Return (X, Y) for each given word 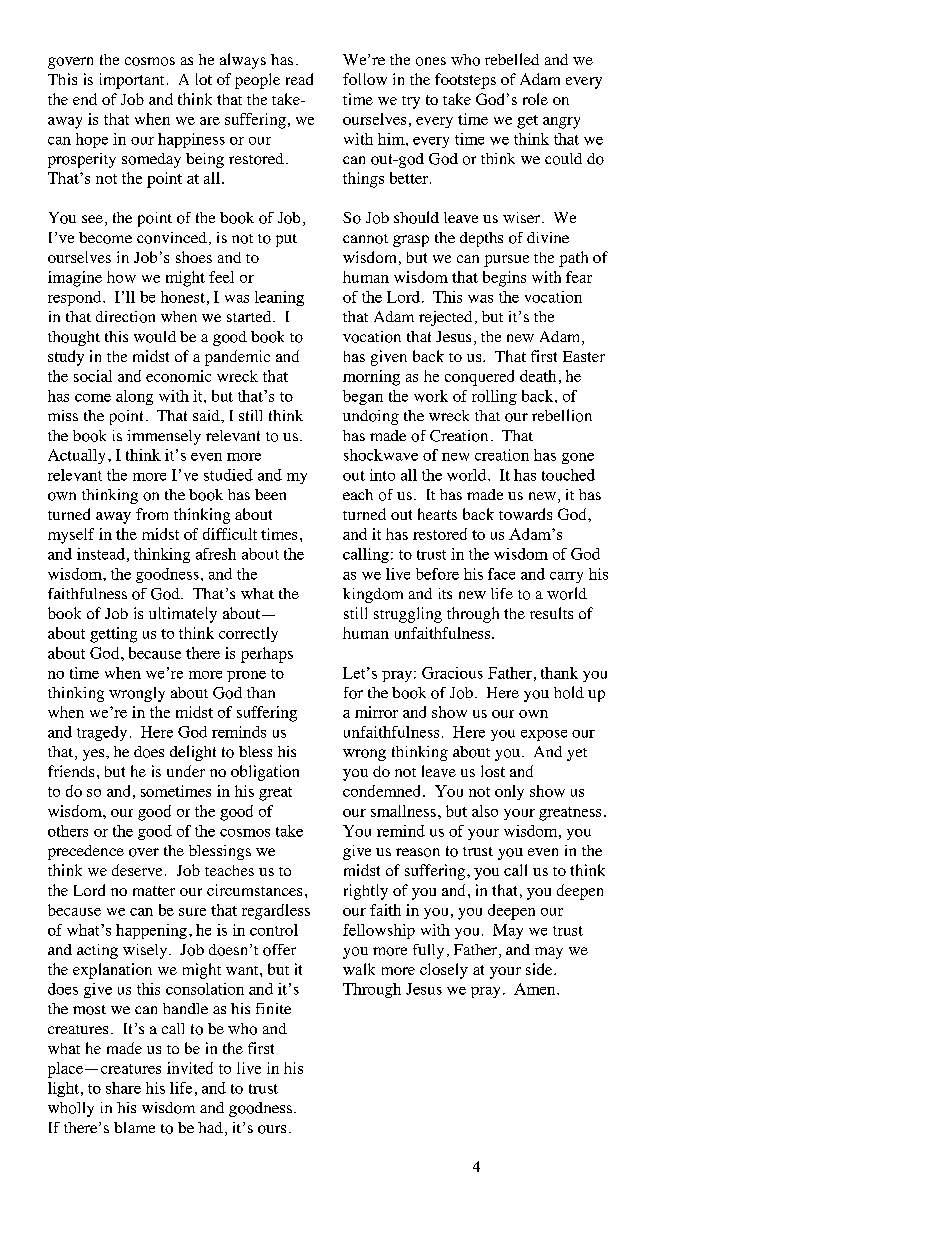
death (538, 376)
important (132, 81)
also (485, 811)
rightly (366, 892)
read (299, 79)
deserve (137, 870)
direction (125, 317)
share (123, 1088)
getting (113, 635)
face (501, 574)
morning (371, 378)
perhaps (267, 655)
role (535, 99)
